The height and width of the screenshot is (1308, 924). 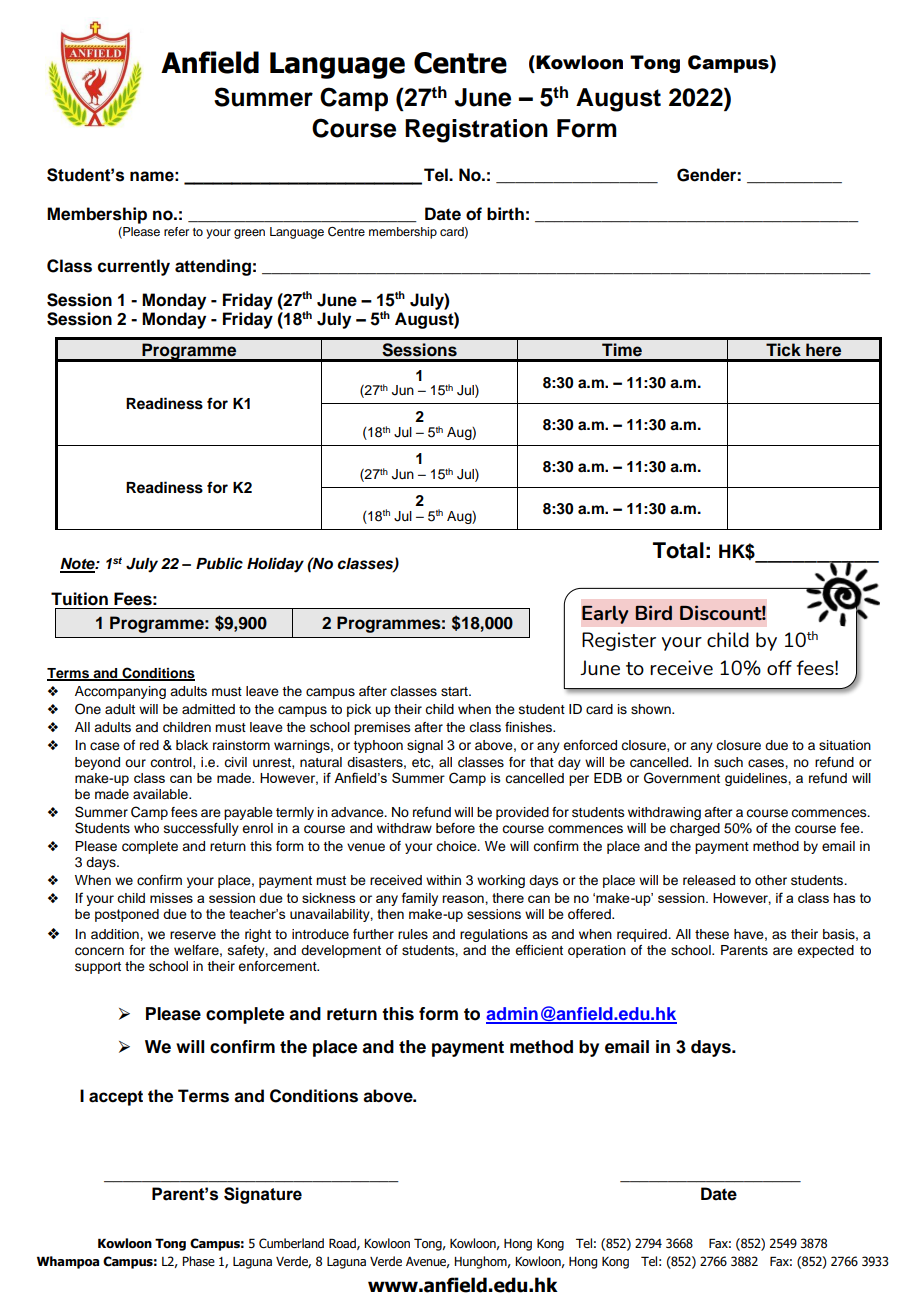 What do you see at coordinates (208, 709) in the screenshot?
I see `admitted` at bounding box center [208, 709].
